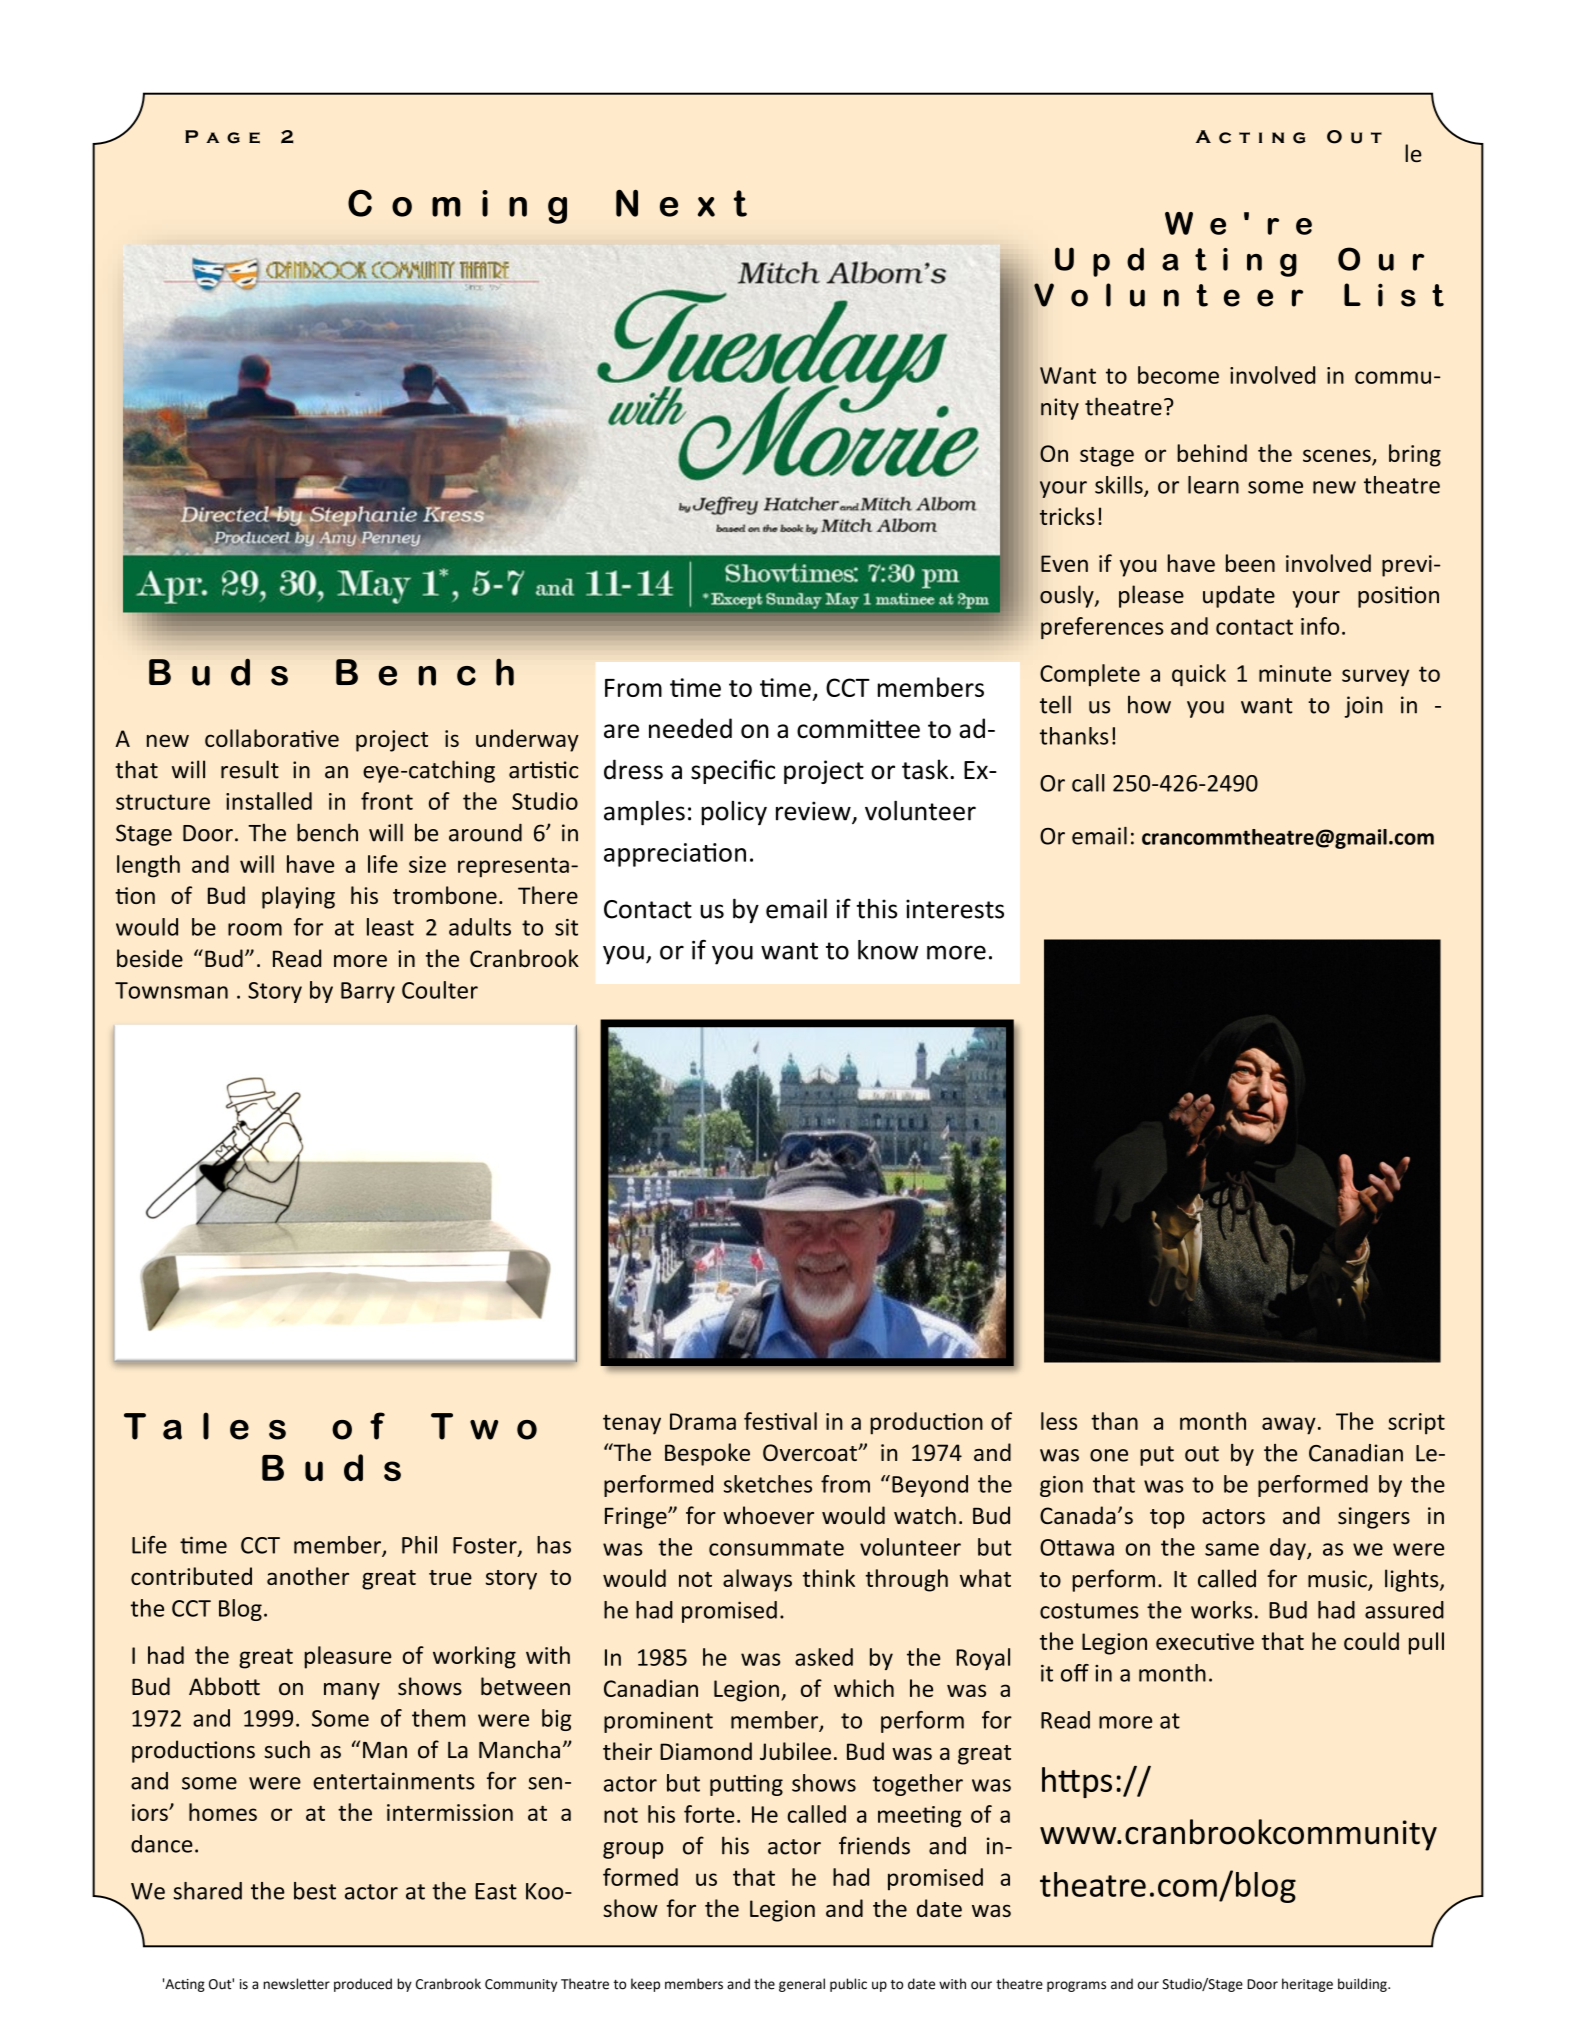 This image has width=1576, height=2040. What do you see at coordinates (296, 1984) in the image?
I see `newsletter` at bounding box center [296, 1984].
